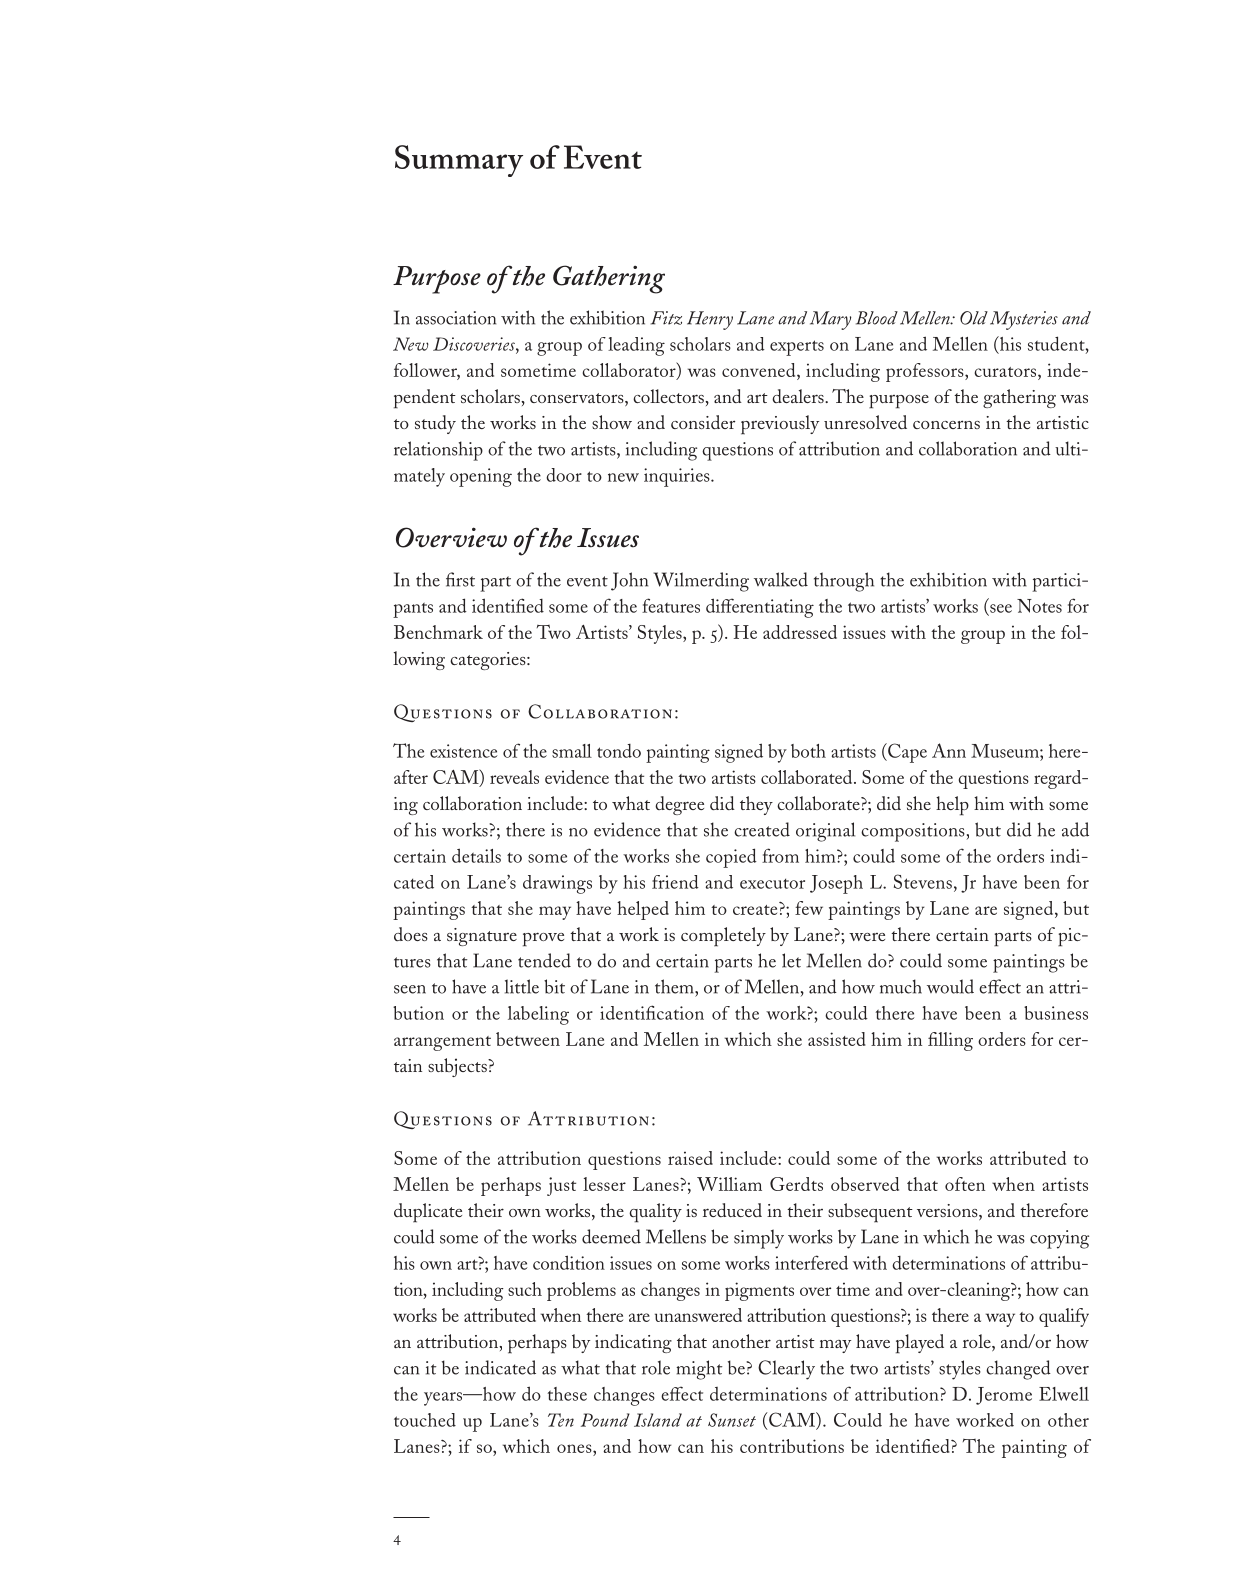 The image size is (1234, 1596). I want to click on might, so click(699, 1370).
